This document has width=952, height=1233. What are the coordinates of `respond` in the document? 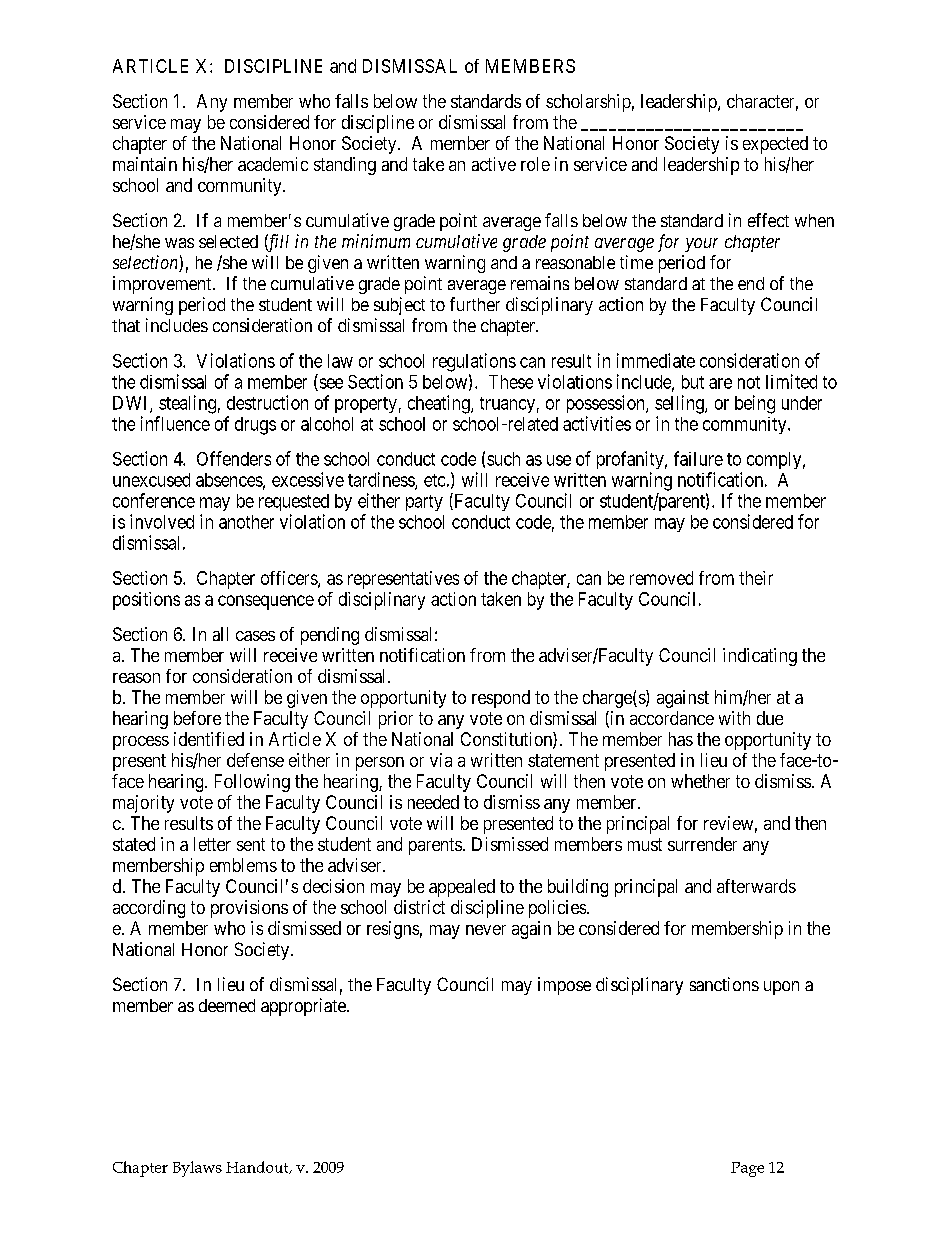 It's located at (501, 699).
